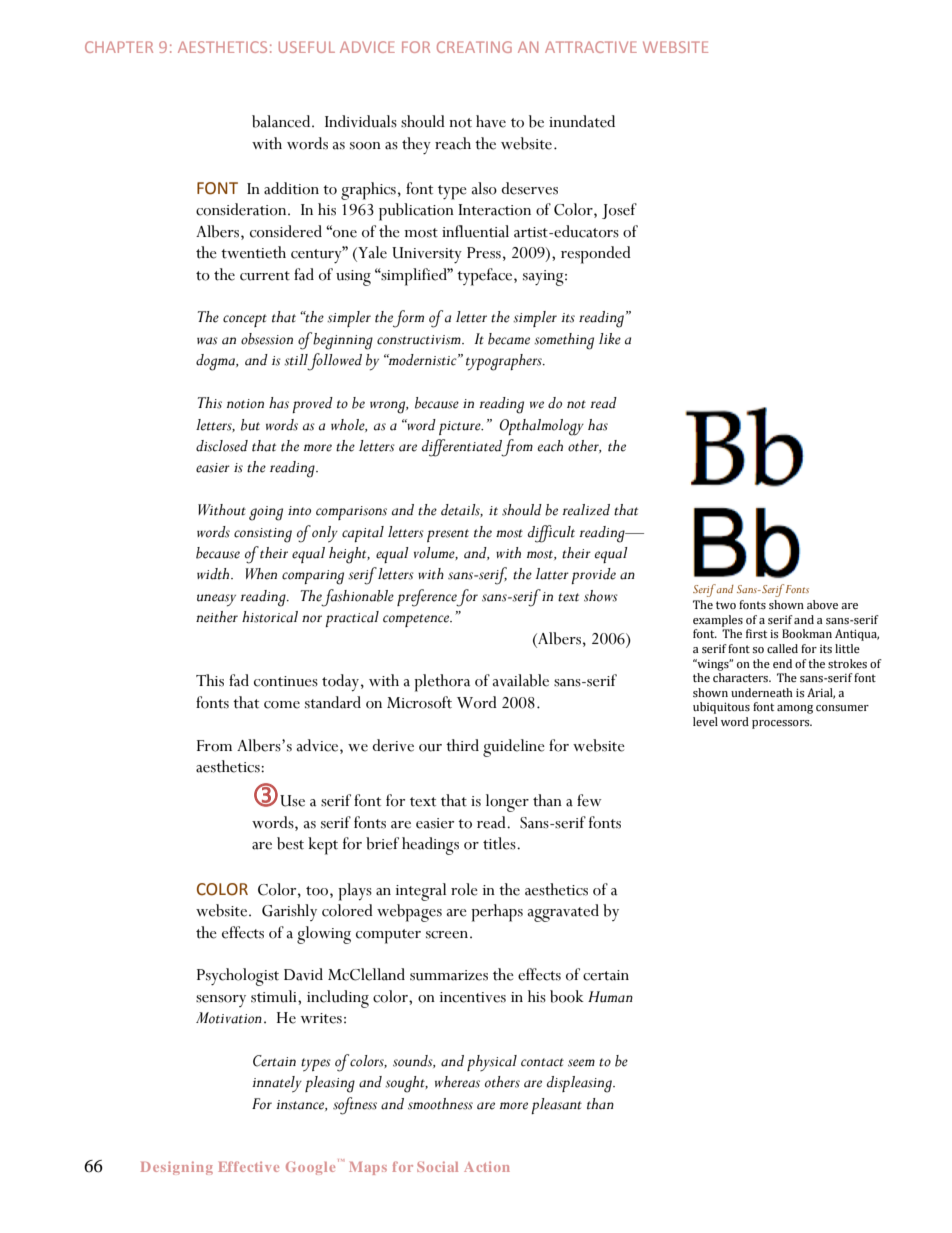 Image resolution: width=952 pixels, height=1233 pixels. Describe the element at coordinates (248, 1166) in the screenshot. I see `Effective` at that location.
